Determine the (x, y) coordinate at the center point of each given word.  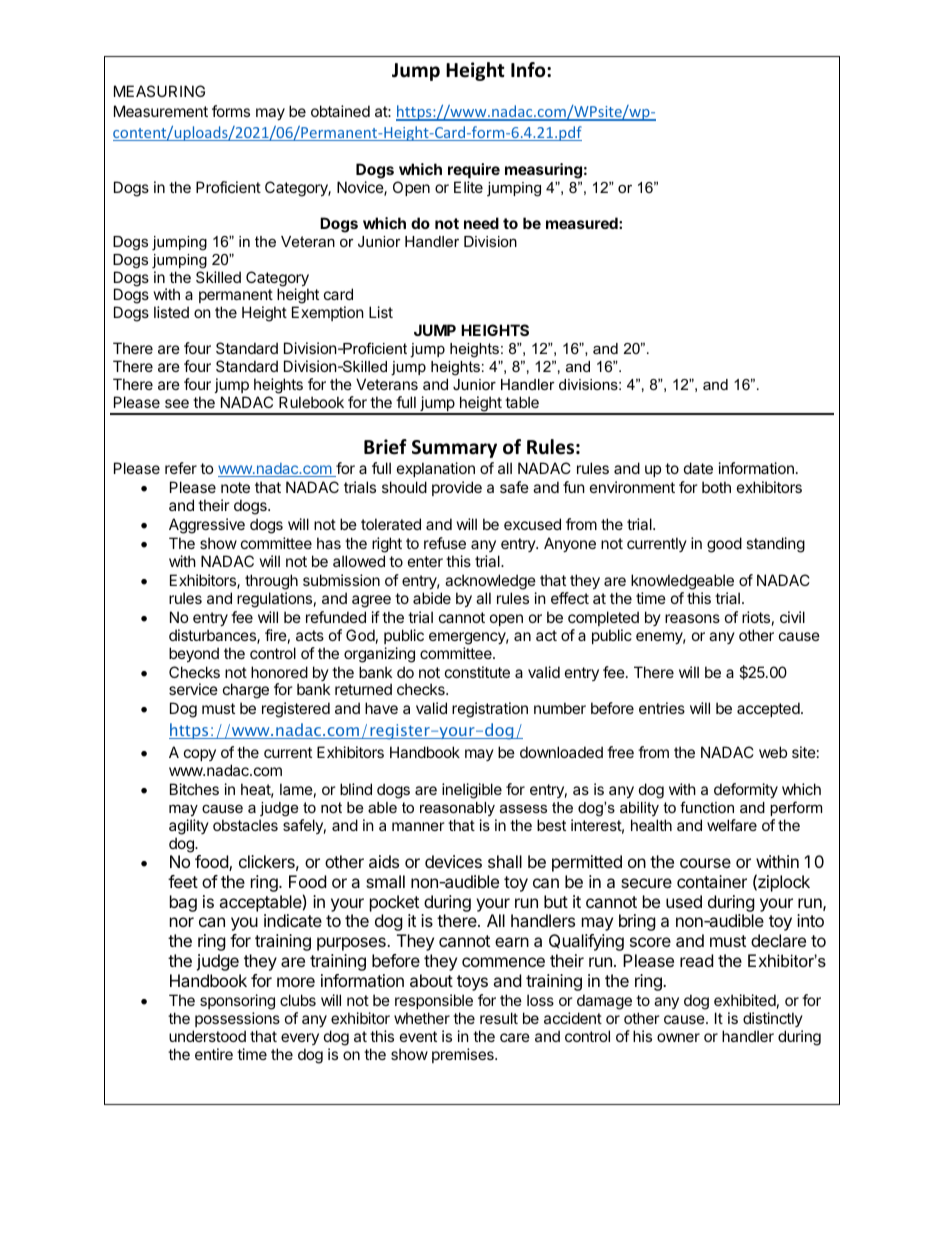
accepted (769, 709)
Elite (468, 187)
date (698, 468)
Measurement (161, 111)
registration (490, 710)
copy (200, 755)
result (499, 1018)
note (235, 487)
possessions (237, 1019)
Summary (454, 449)
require (474, 170)
